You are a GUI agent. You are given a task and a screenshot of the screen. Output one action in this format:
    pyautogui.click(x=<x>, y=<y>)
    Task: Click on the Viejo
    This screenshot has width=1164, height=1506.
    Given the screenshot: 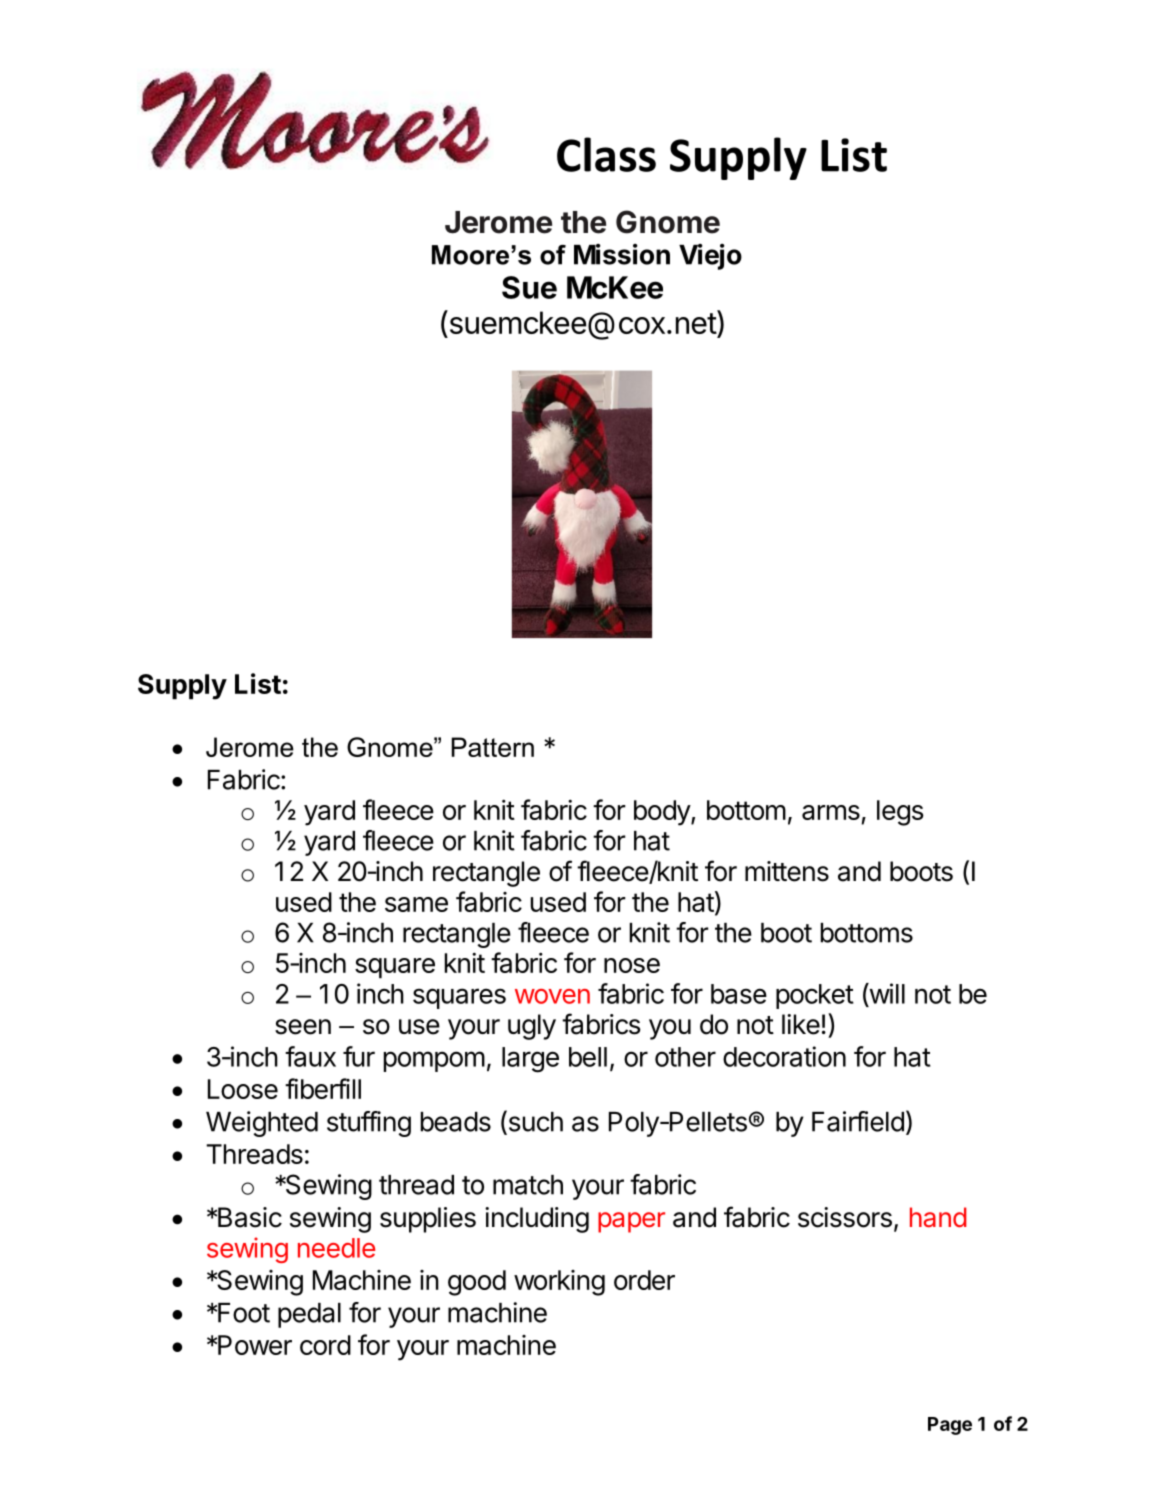 What is the action you would take?
    pyautogui.click(x=710, y=257)
